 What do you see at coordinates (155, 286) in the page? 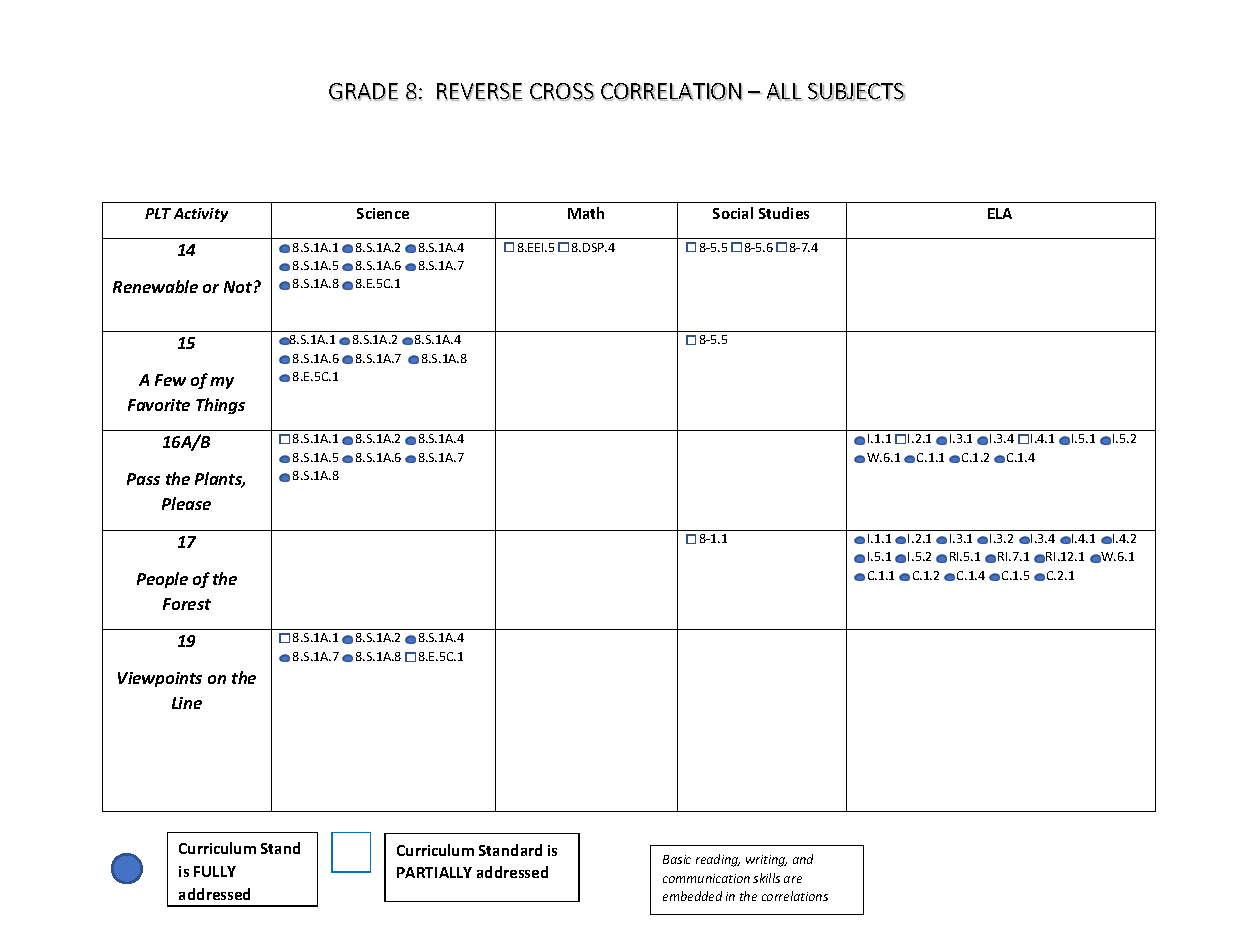
I see `Renewable` at bounding box center [155, 286].
